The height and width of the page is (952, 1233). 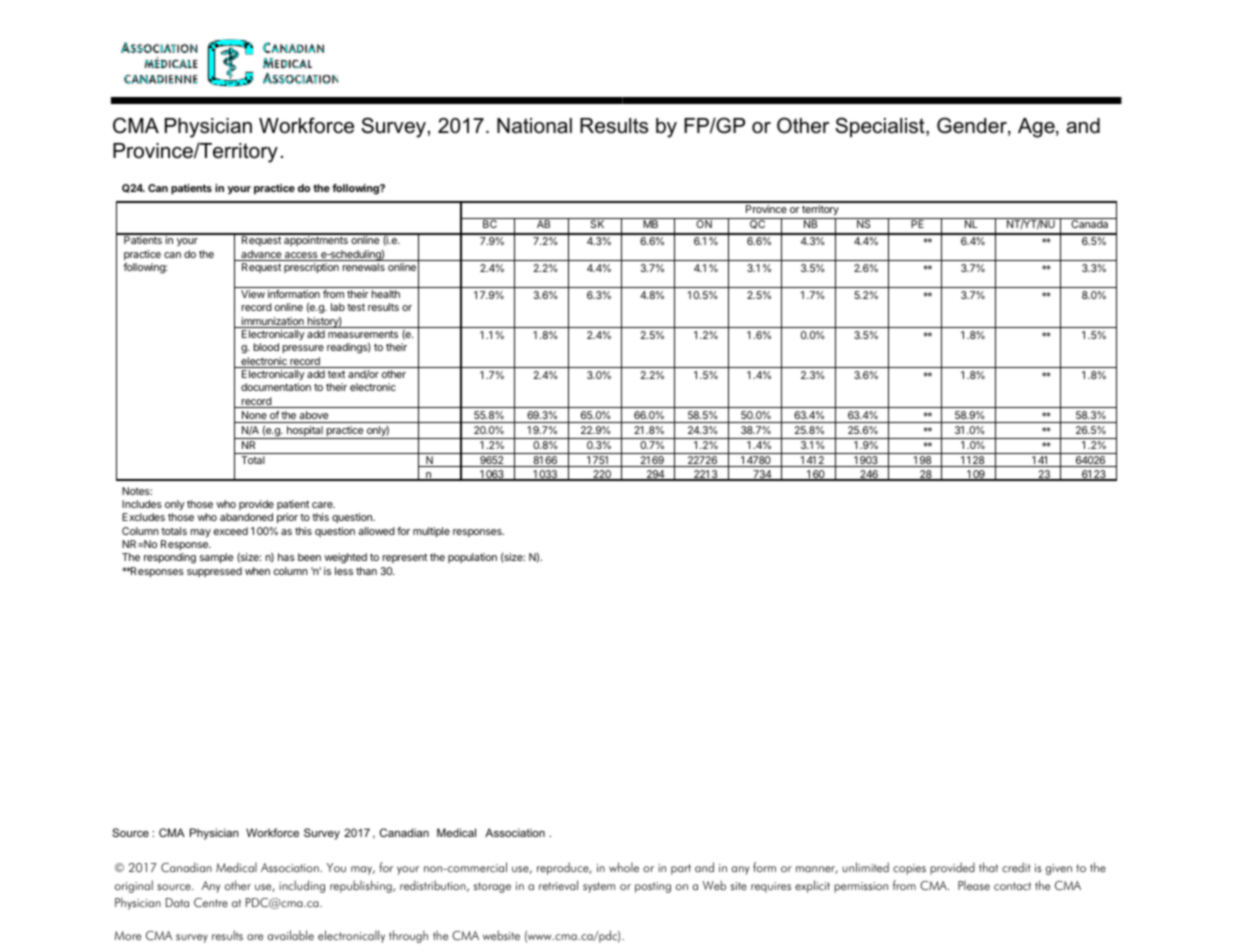 I want to click on multiple, so click(x=431, y=532).
